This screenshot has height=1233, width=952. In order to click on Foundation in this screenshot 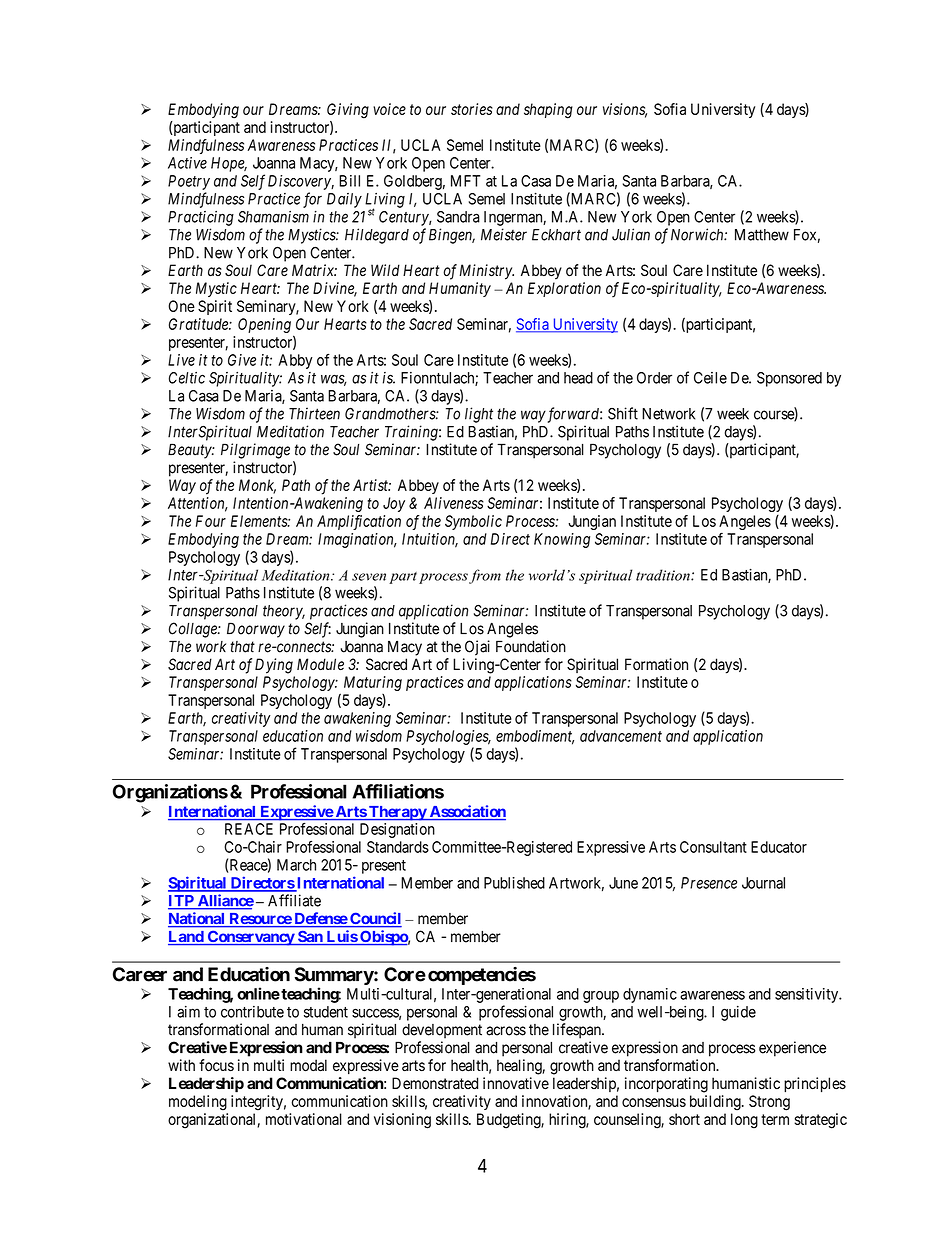, I will do `click(531, 646)`.
